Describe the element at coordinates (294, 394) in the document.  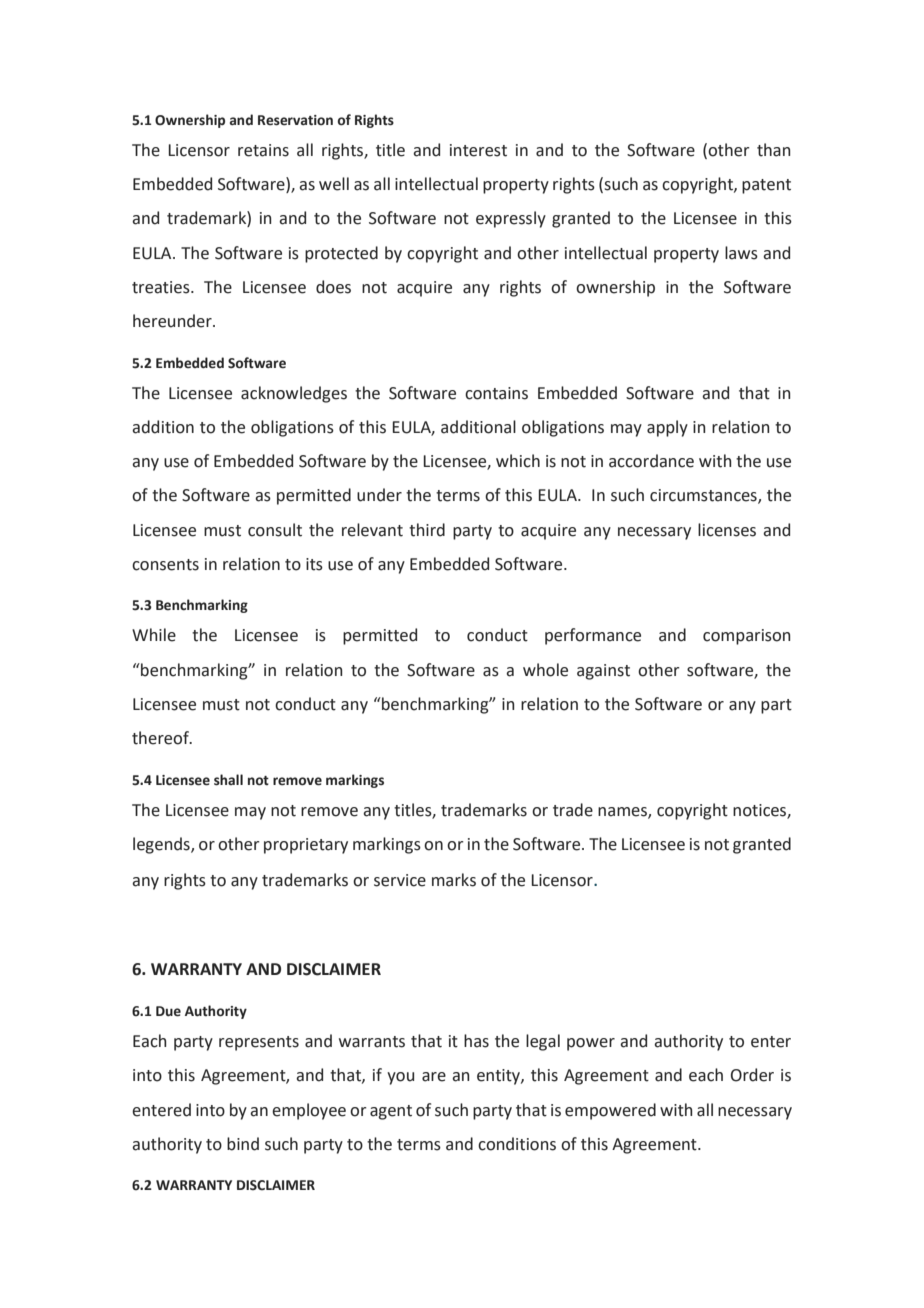
I see `acknowledges` at that location.
